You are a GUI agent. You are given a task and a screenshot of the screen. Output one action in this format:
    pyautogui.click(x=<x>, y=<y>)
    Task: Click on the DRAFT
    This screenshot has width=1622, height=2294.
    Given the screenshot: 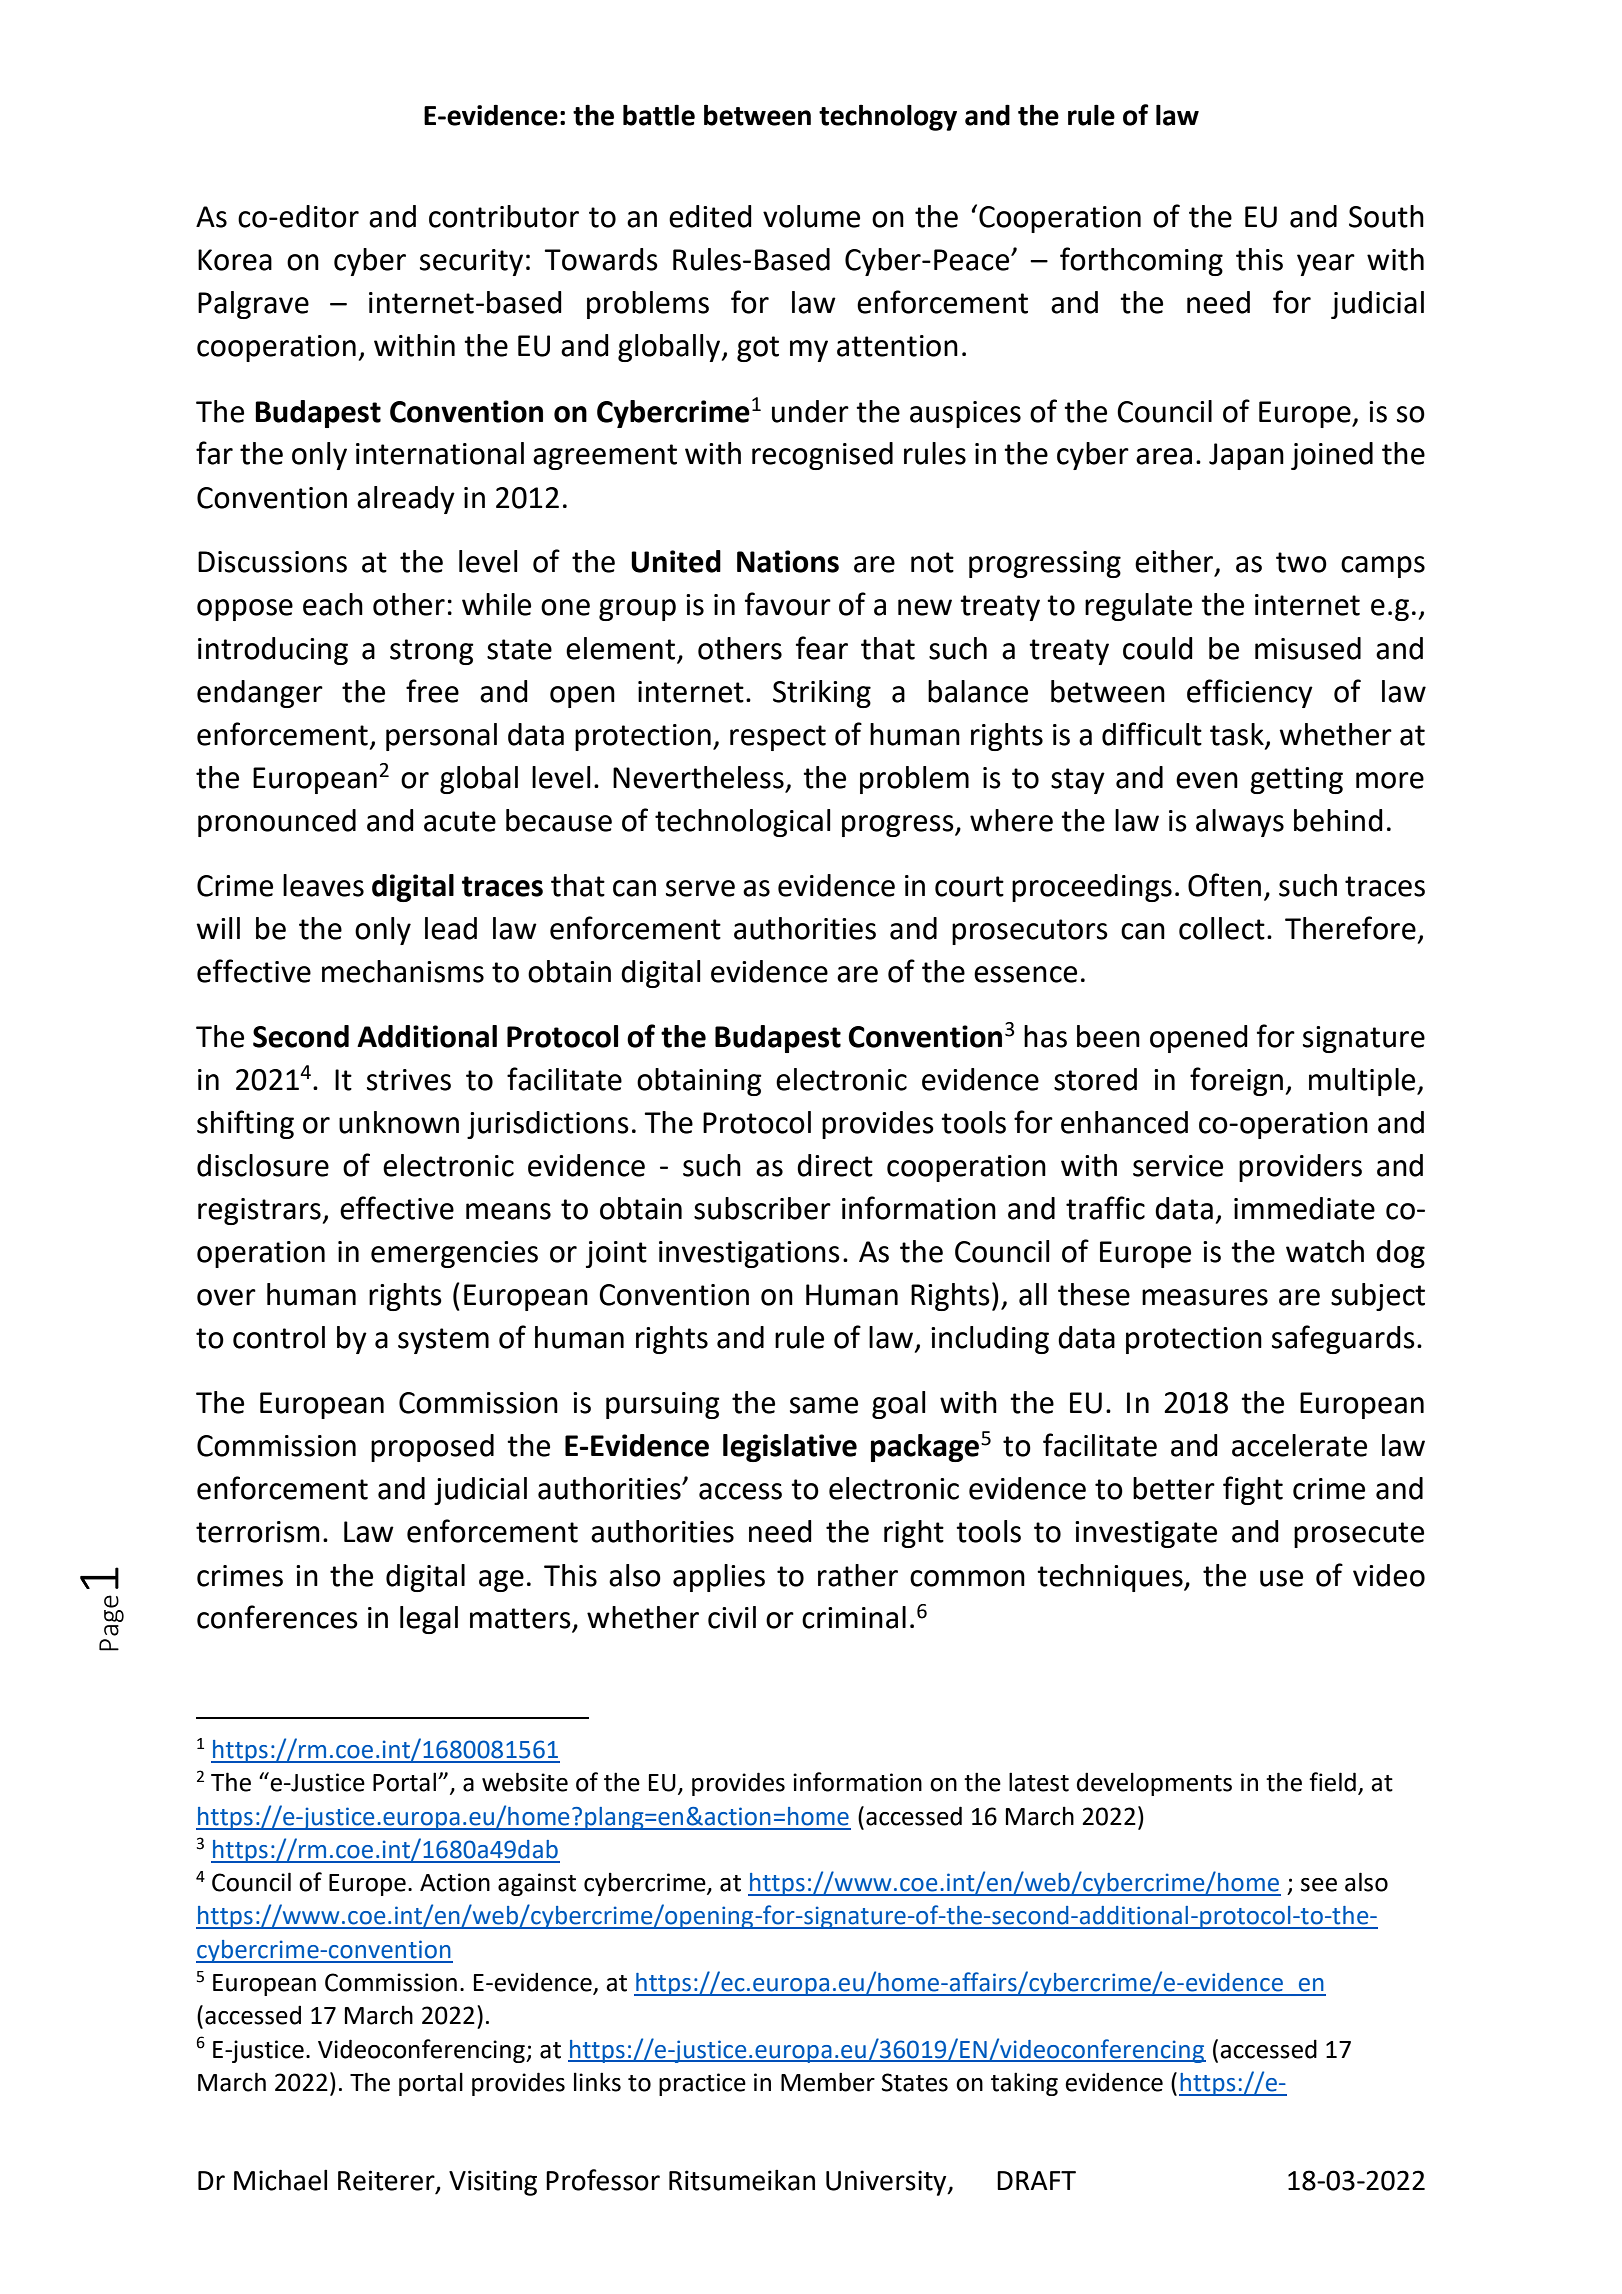 What is the action you would take?
    pyautogui.click(x=1036, y=2180)
